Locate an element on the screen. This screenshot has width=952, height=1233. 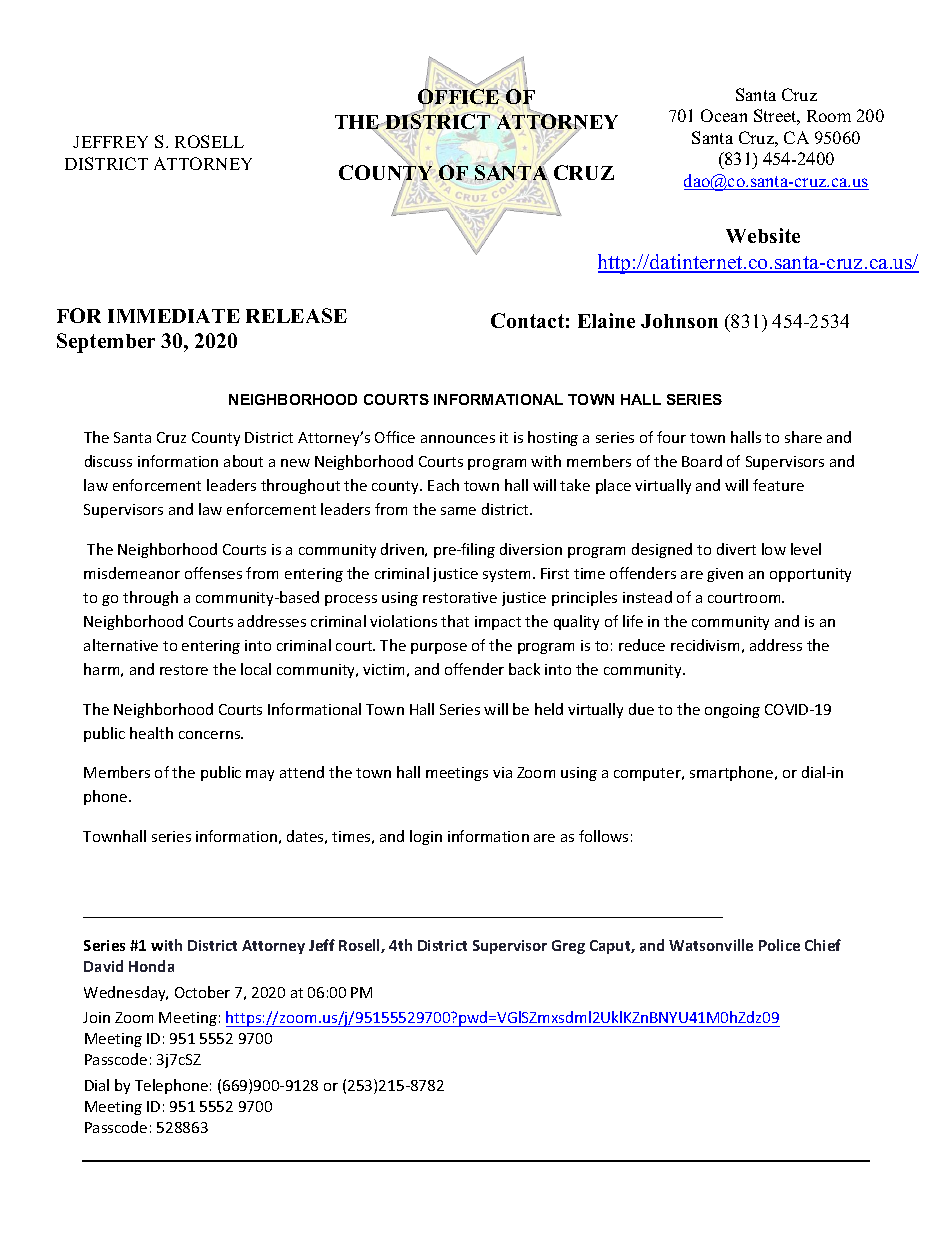
Ocean is located at coordinates (724, 115).
